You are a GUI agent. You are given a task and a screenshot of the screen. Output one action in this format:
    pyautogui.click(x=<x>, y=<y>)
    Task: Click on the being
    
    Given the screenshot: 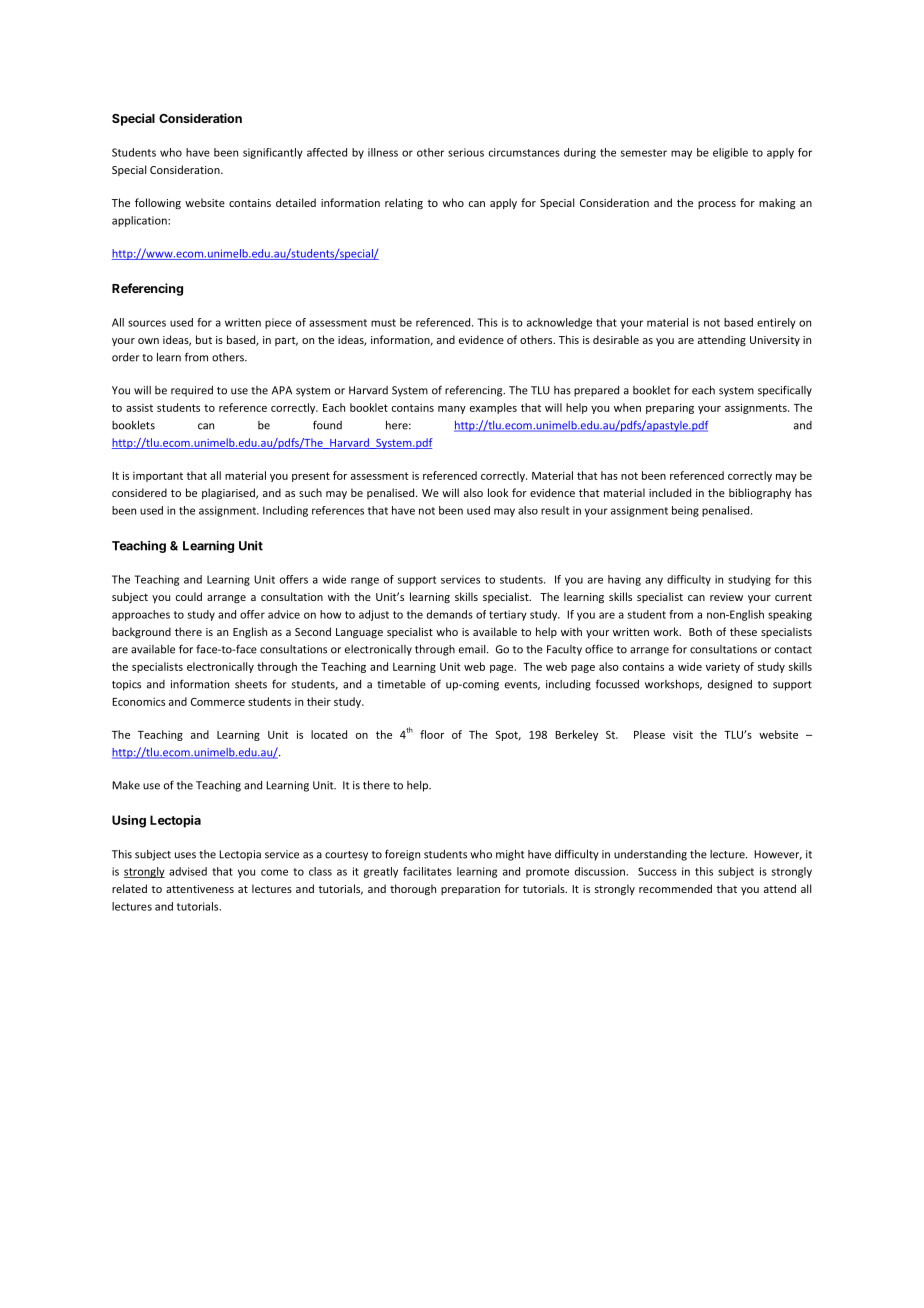 What is the action you would take?
    pyautogui.click(x=685, y=511)
